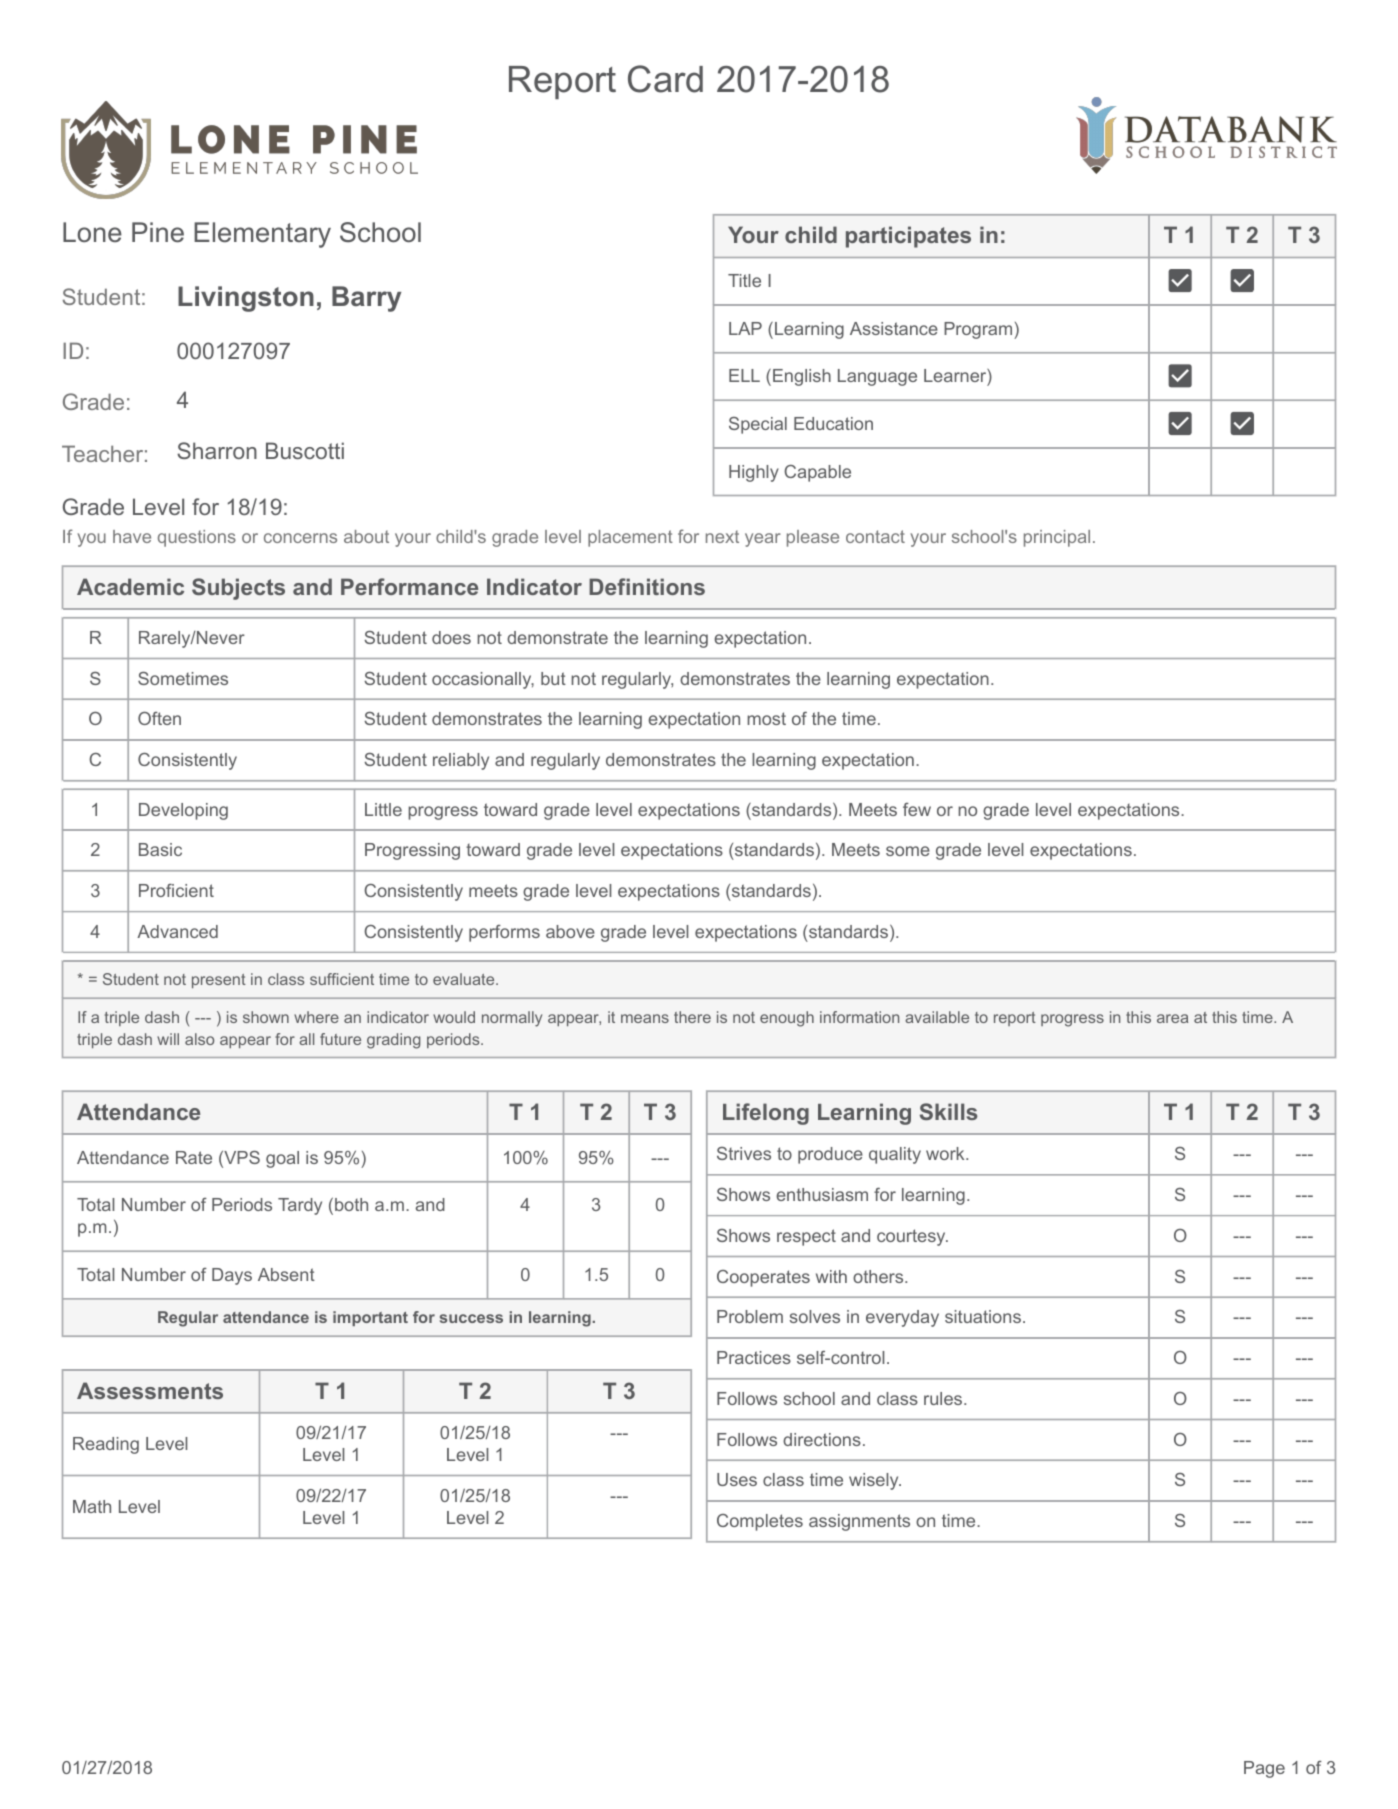 The height and width of the screenshot is (1809, 1398). What do you see at coordinates (647, 586) in the screenshot?
I see `Definitions` at bounding box center [647, 586].
